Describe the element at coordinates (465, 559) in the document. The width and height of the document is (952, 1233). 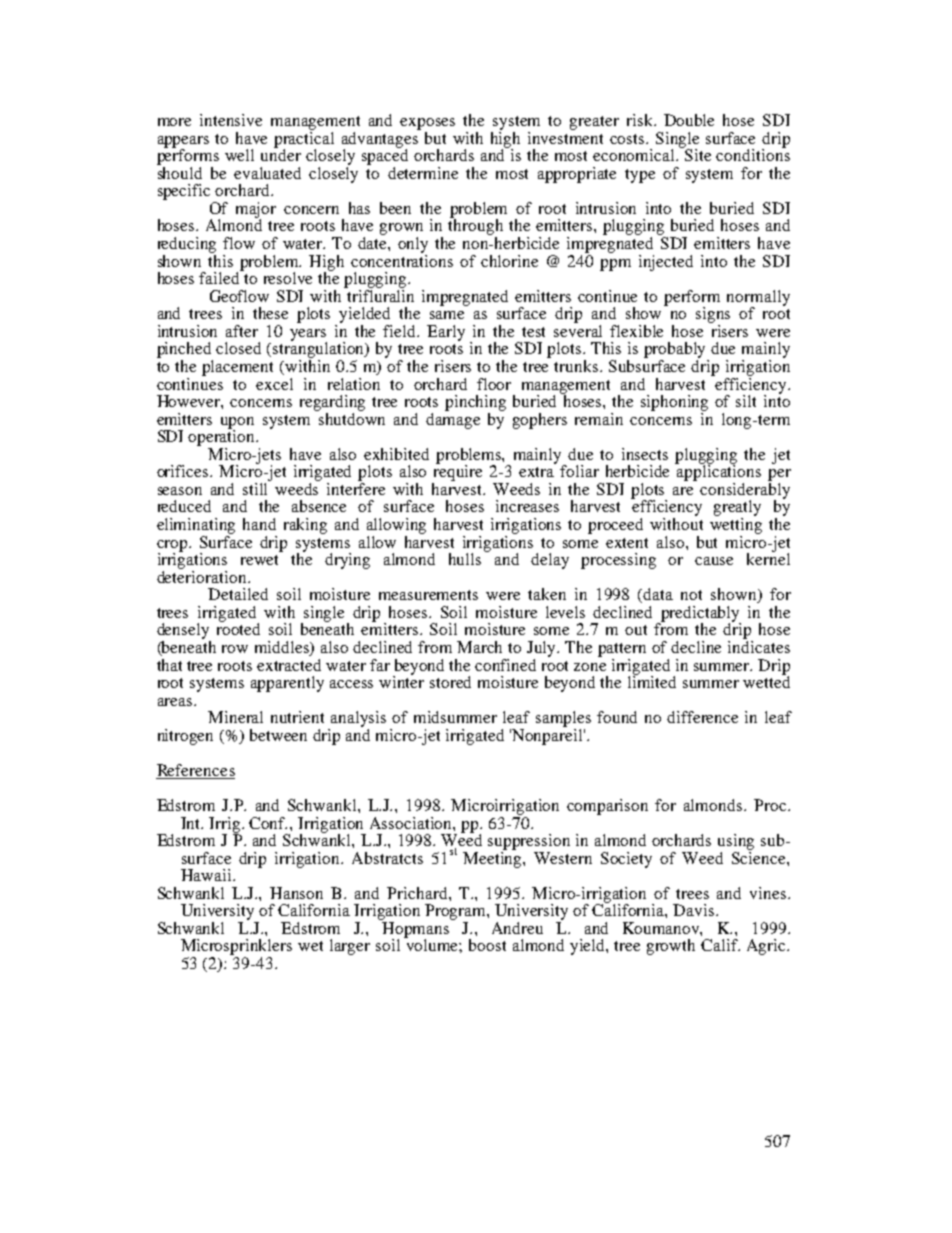
I see `hulls` at that location.
